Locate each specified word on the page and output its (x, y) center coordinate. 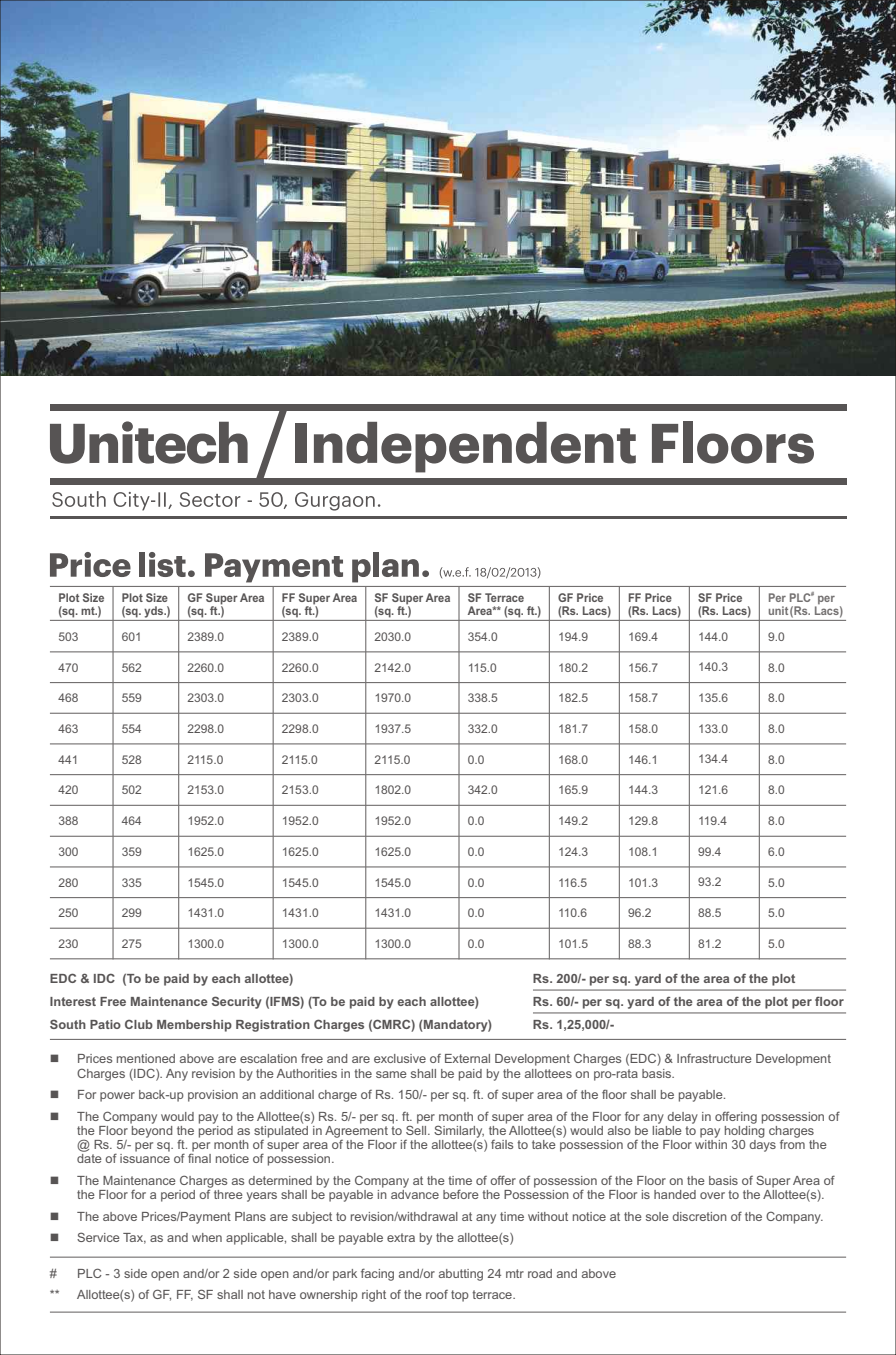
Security (237, 1002)
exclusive (400, 1058)
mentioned (146, 1058)
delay (682, 1118)
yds (155, 612)
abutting (461, 1275)
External (467, 1058)
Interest (73, 1001)
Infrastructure (714, 1058)
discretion (699, 1216)
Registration (273, 1026)
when (207, 1237)
